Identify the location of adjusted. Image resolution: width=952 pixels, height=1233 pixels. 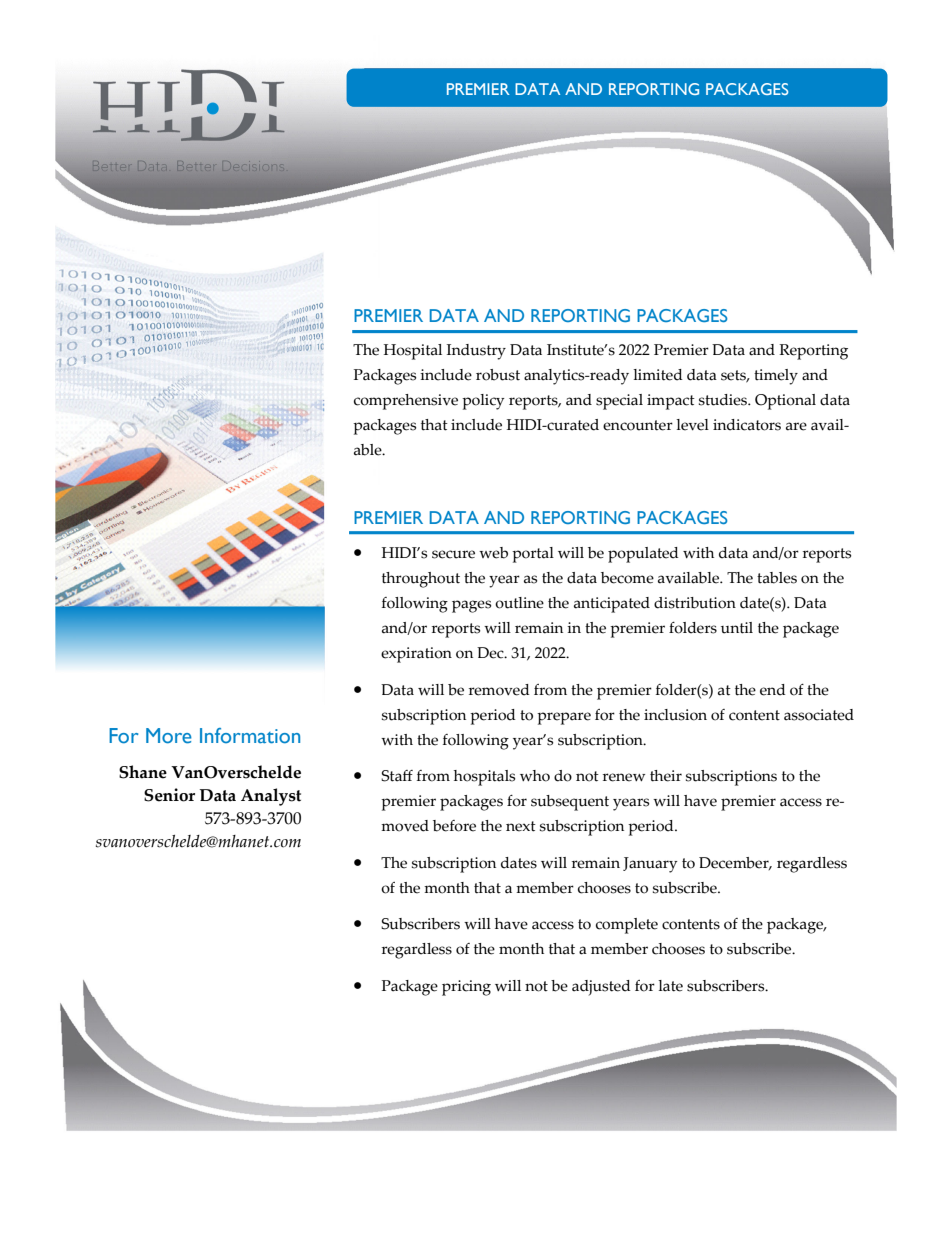
(601, 988).
